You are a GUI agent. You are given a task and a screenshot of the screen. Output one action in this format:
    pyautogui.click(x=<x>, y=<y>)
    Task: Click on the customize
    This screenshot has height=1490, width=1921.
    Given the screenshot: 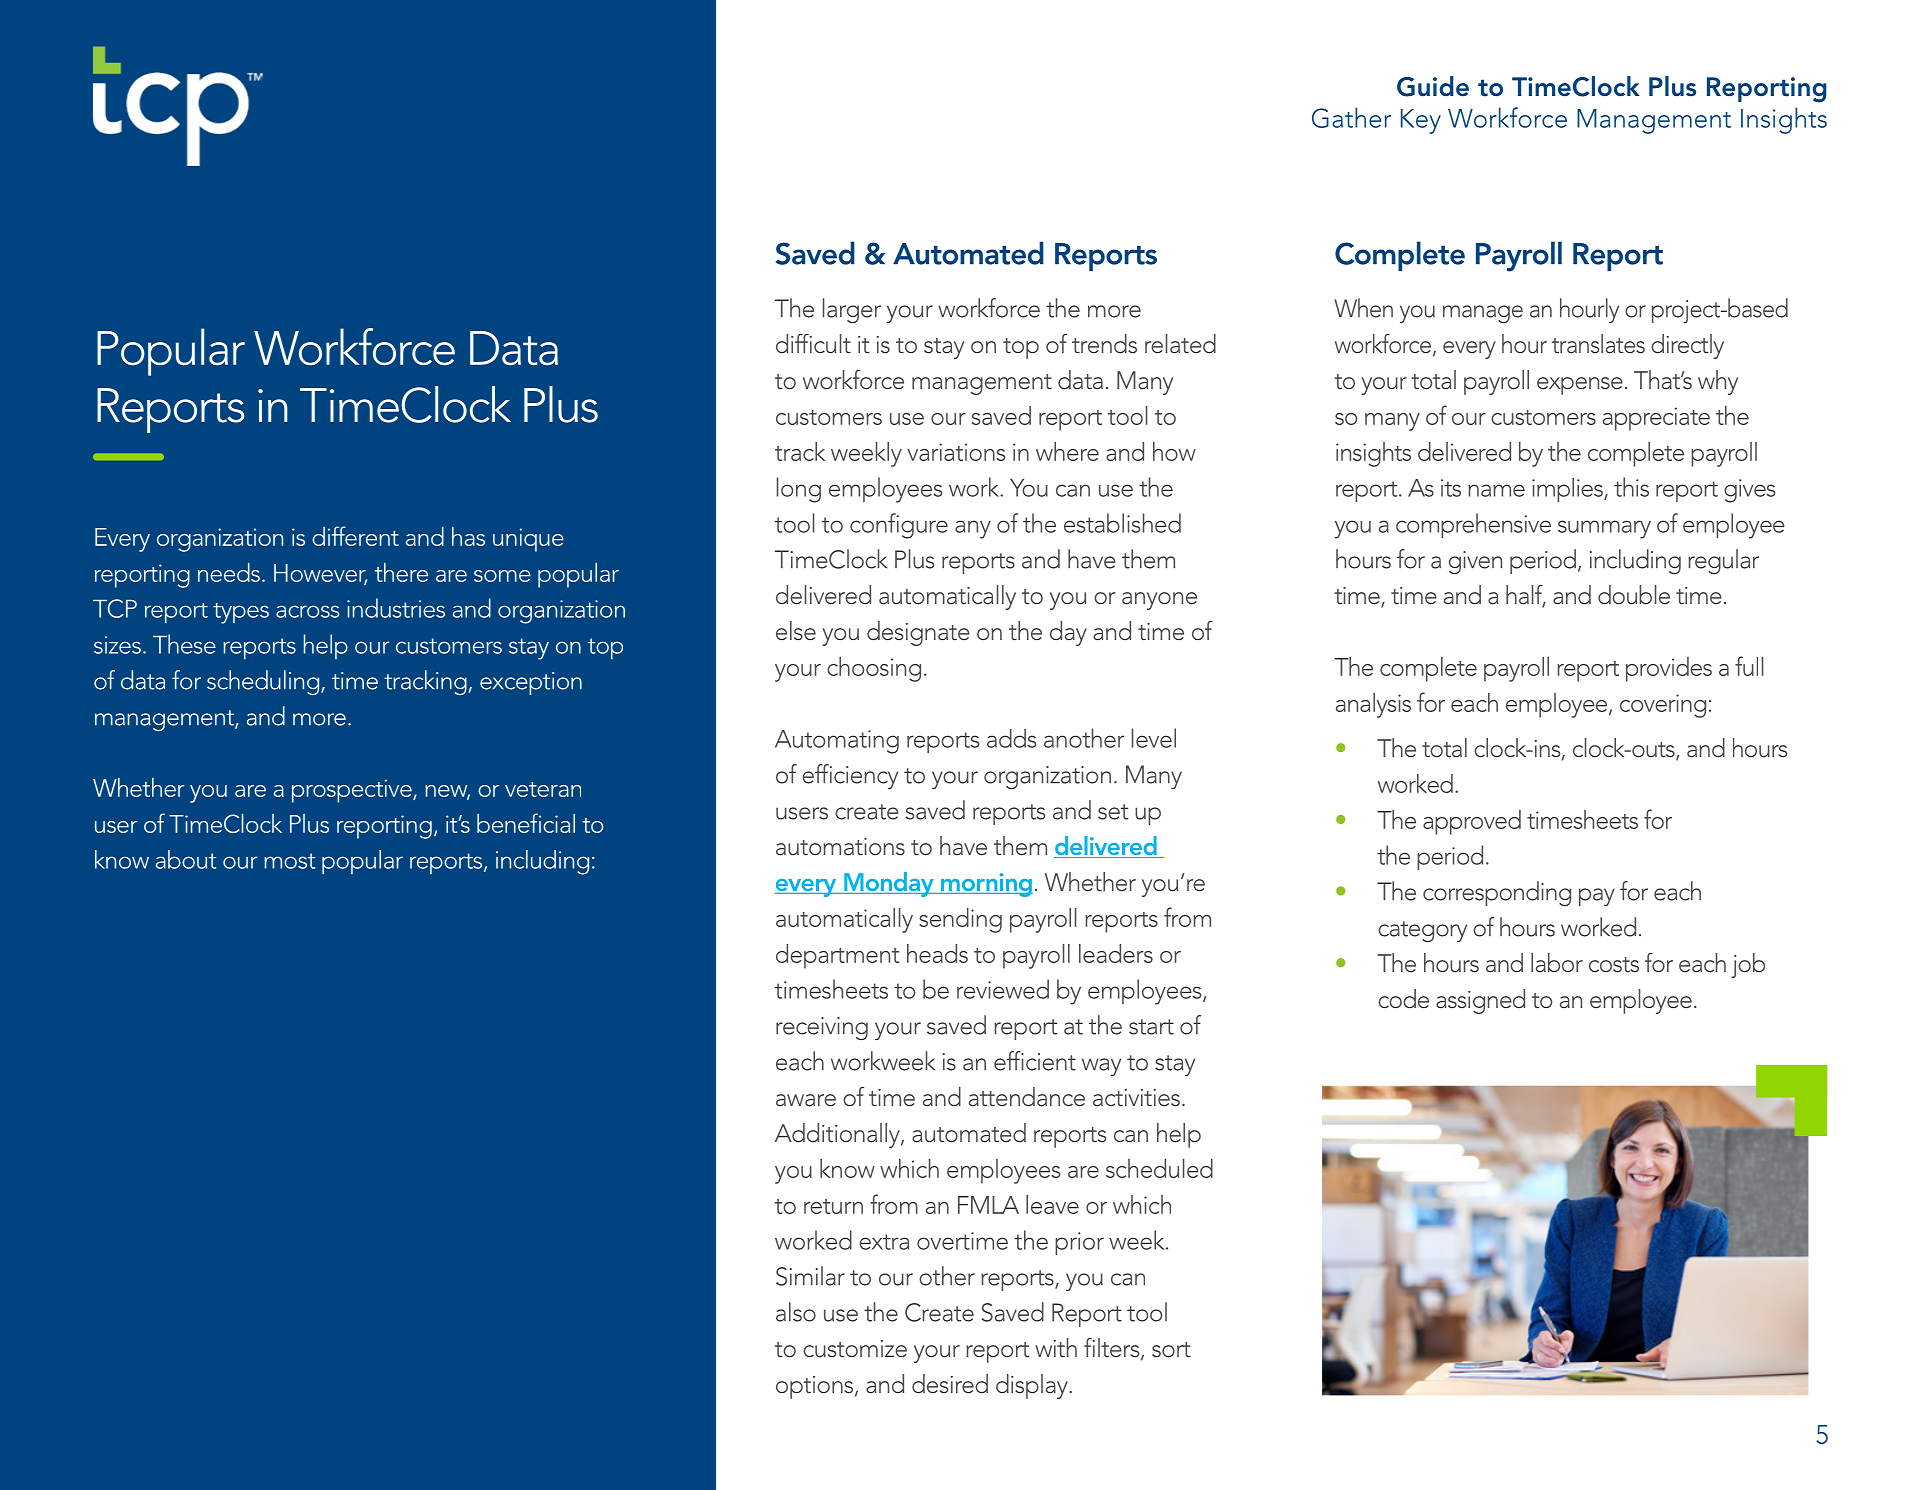 What is the action you would take?
    pyautogui.click(x=855, y=1349)
